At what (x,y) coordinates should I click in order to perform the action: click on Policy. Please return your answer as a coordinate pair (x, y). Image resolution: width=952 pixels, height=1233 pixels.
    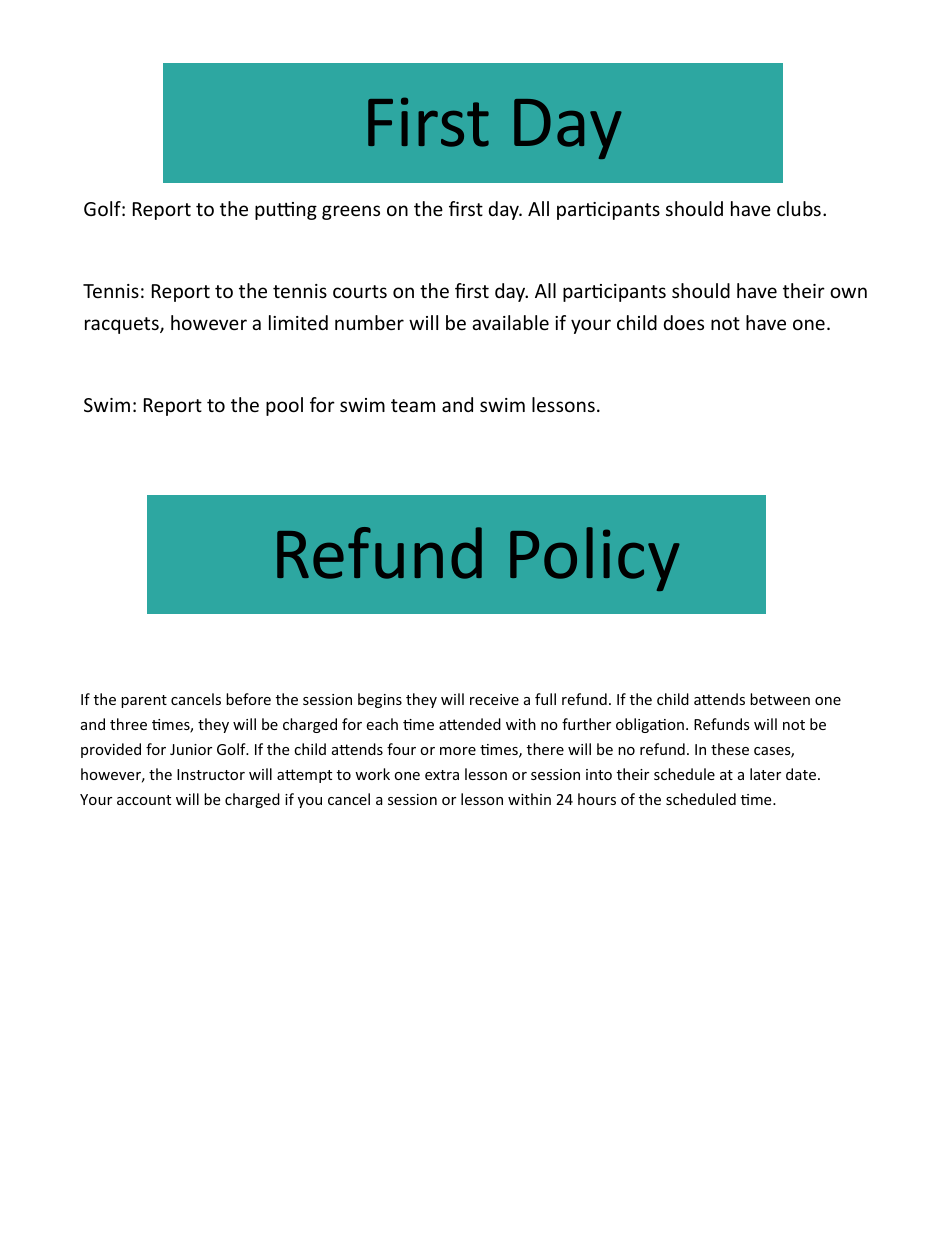
    Looking at the image, I should click on (595, 559).
